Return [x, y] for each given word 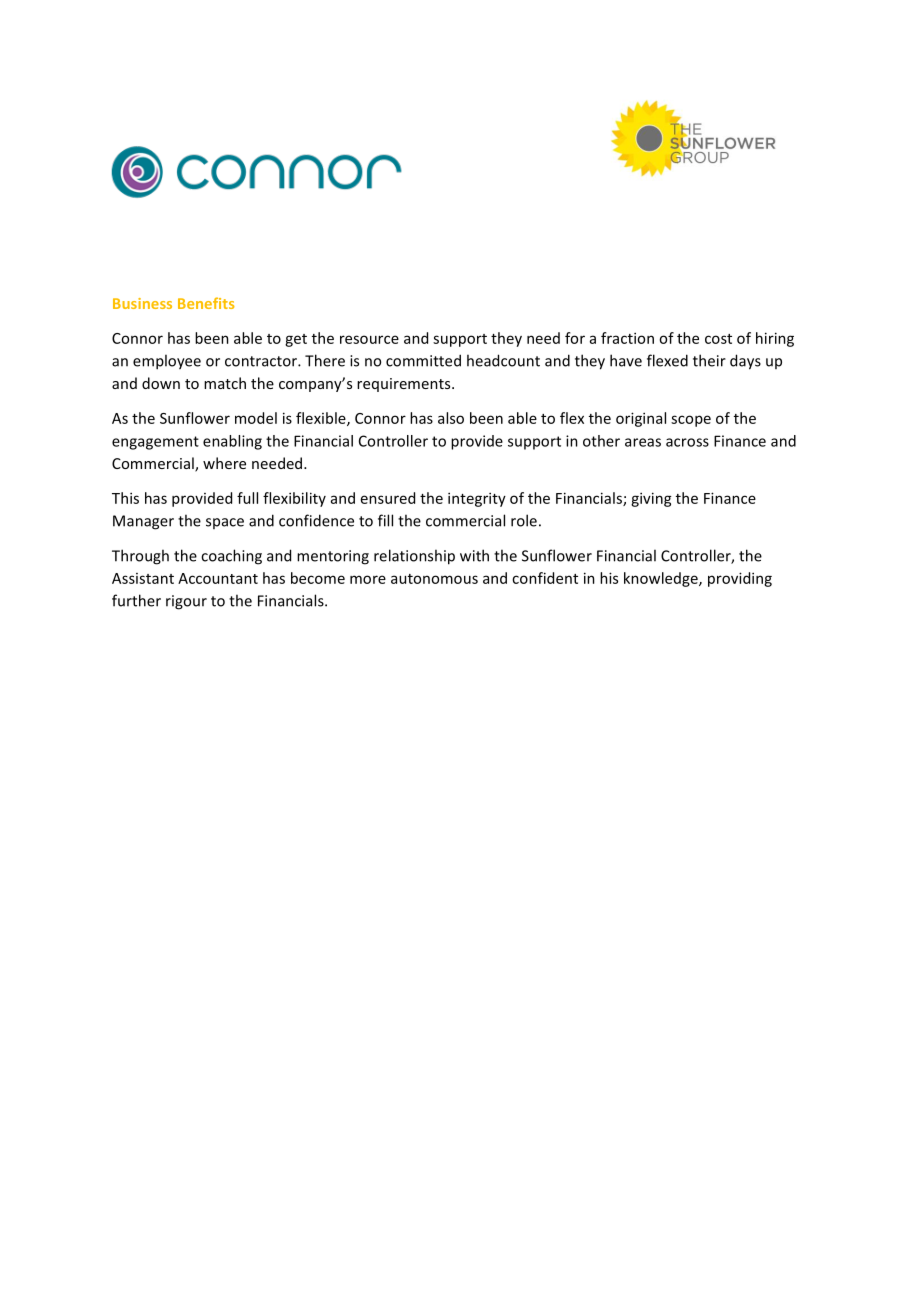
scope [691, 421]
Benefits [206, 303]
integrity [477, 499]
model [256, 418]
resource [369, 339]
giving [651, 499]
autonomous [434, 579]
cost [718, 339]
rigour [186, 602]
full [247, 498]
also [451, 418]
